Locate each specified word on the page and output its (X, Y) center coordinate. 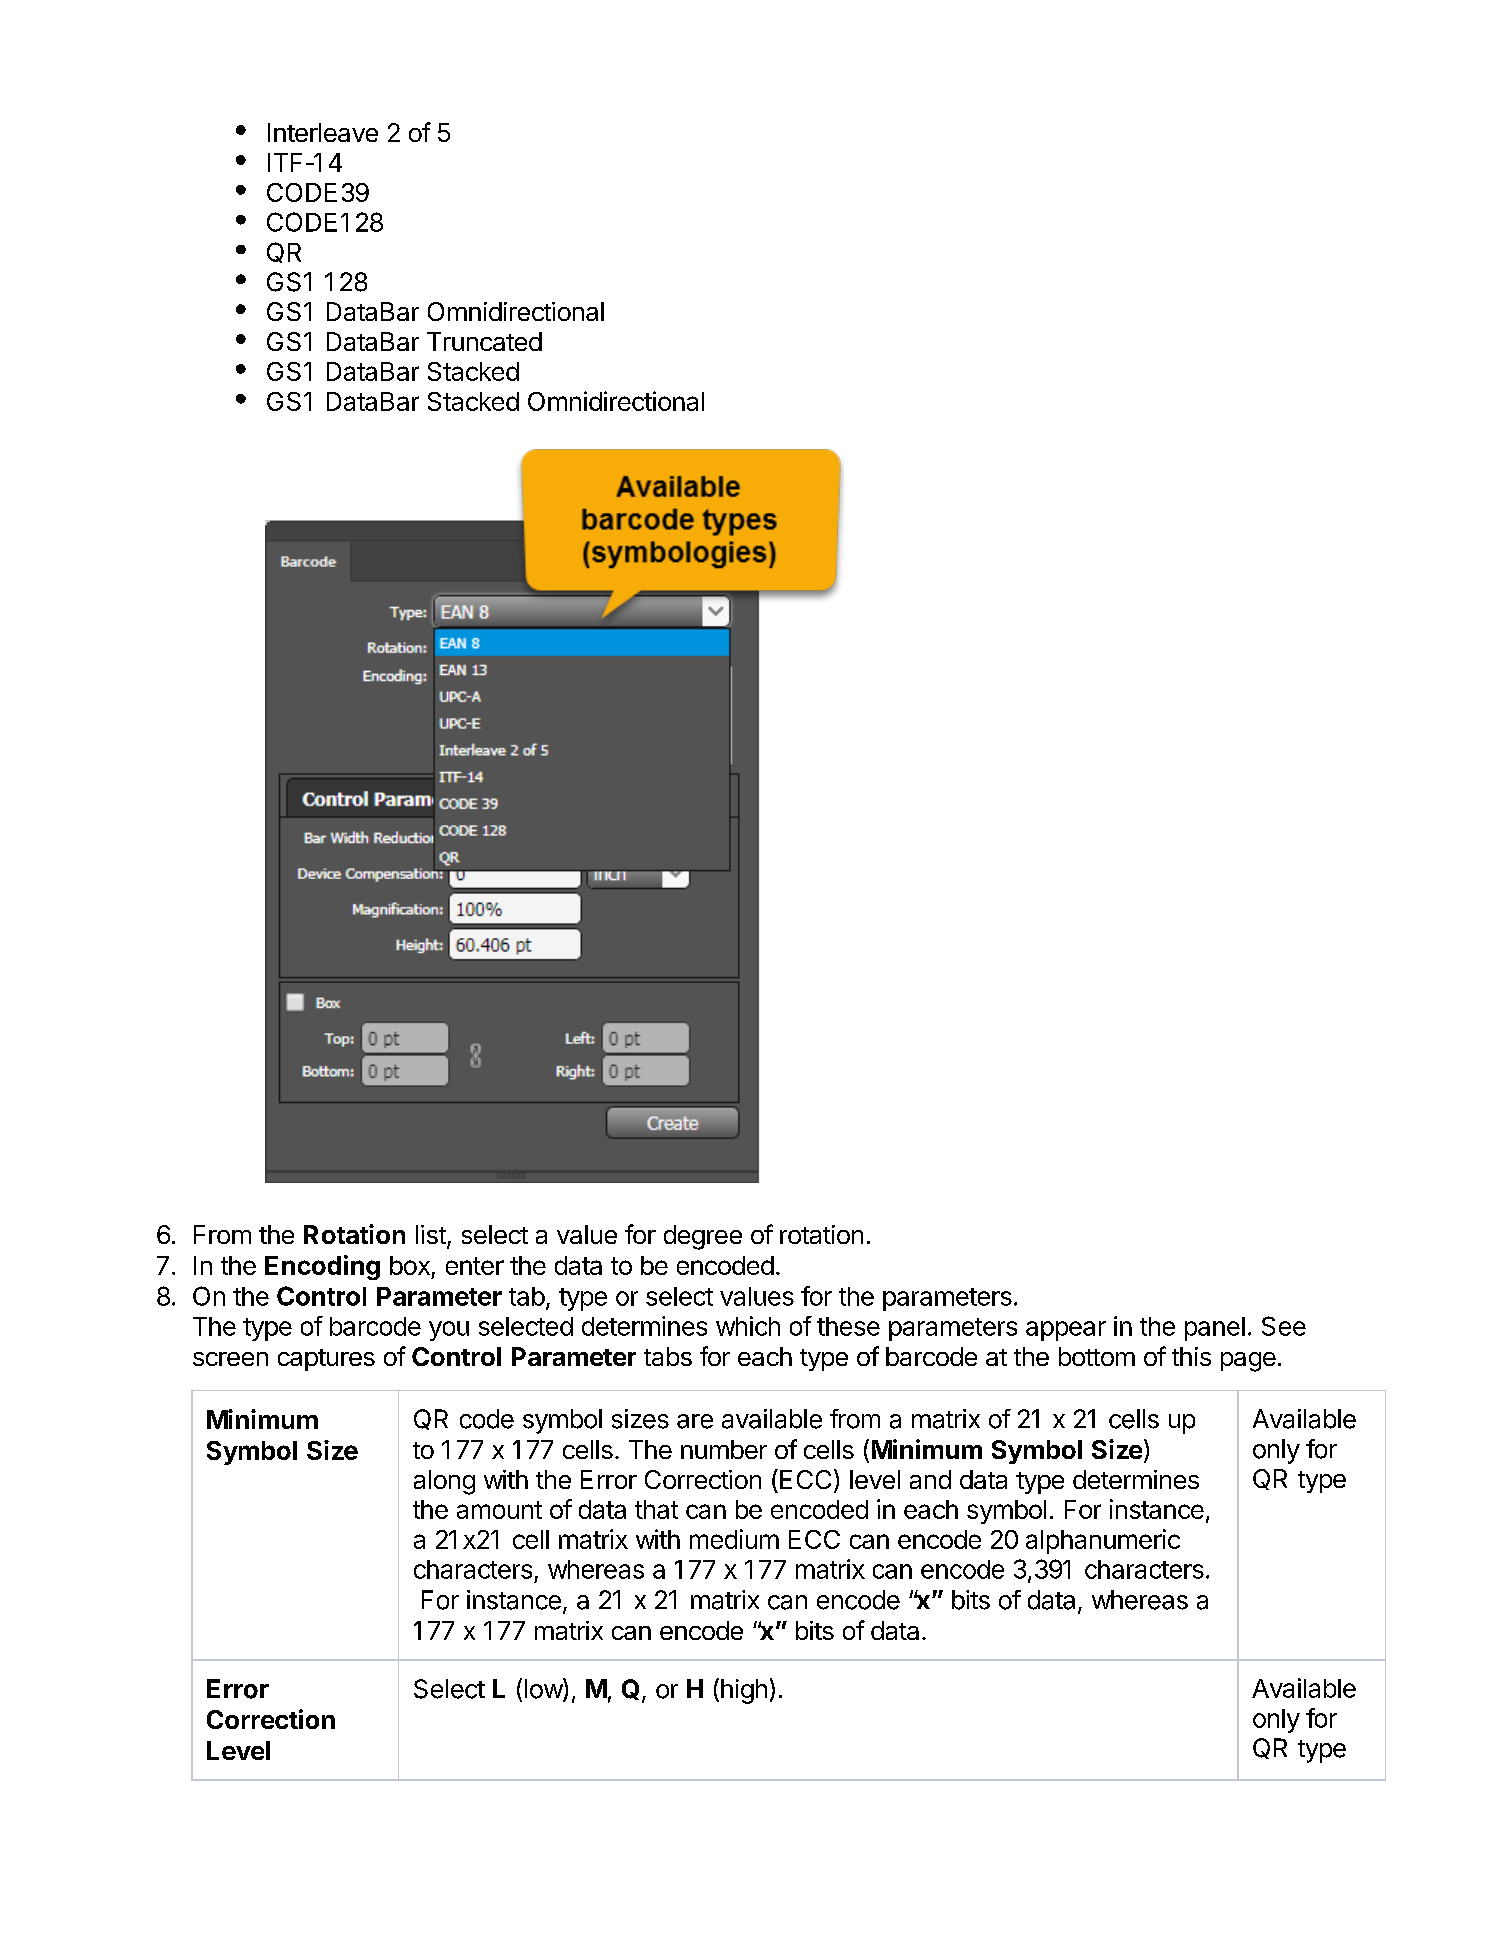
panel (1215, 1329)
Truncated (484, 341)
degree (703, 1237)
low (544, 1689)
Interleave (323, 132)
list (431, 1234)
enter (475, 1266)
